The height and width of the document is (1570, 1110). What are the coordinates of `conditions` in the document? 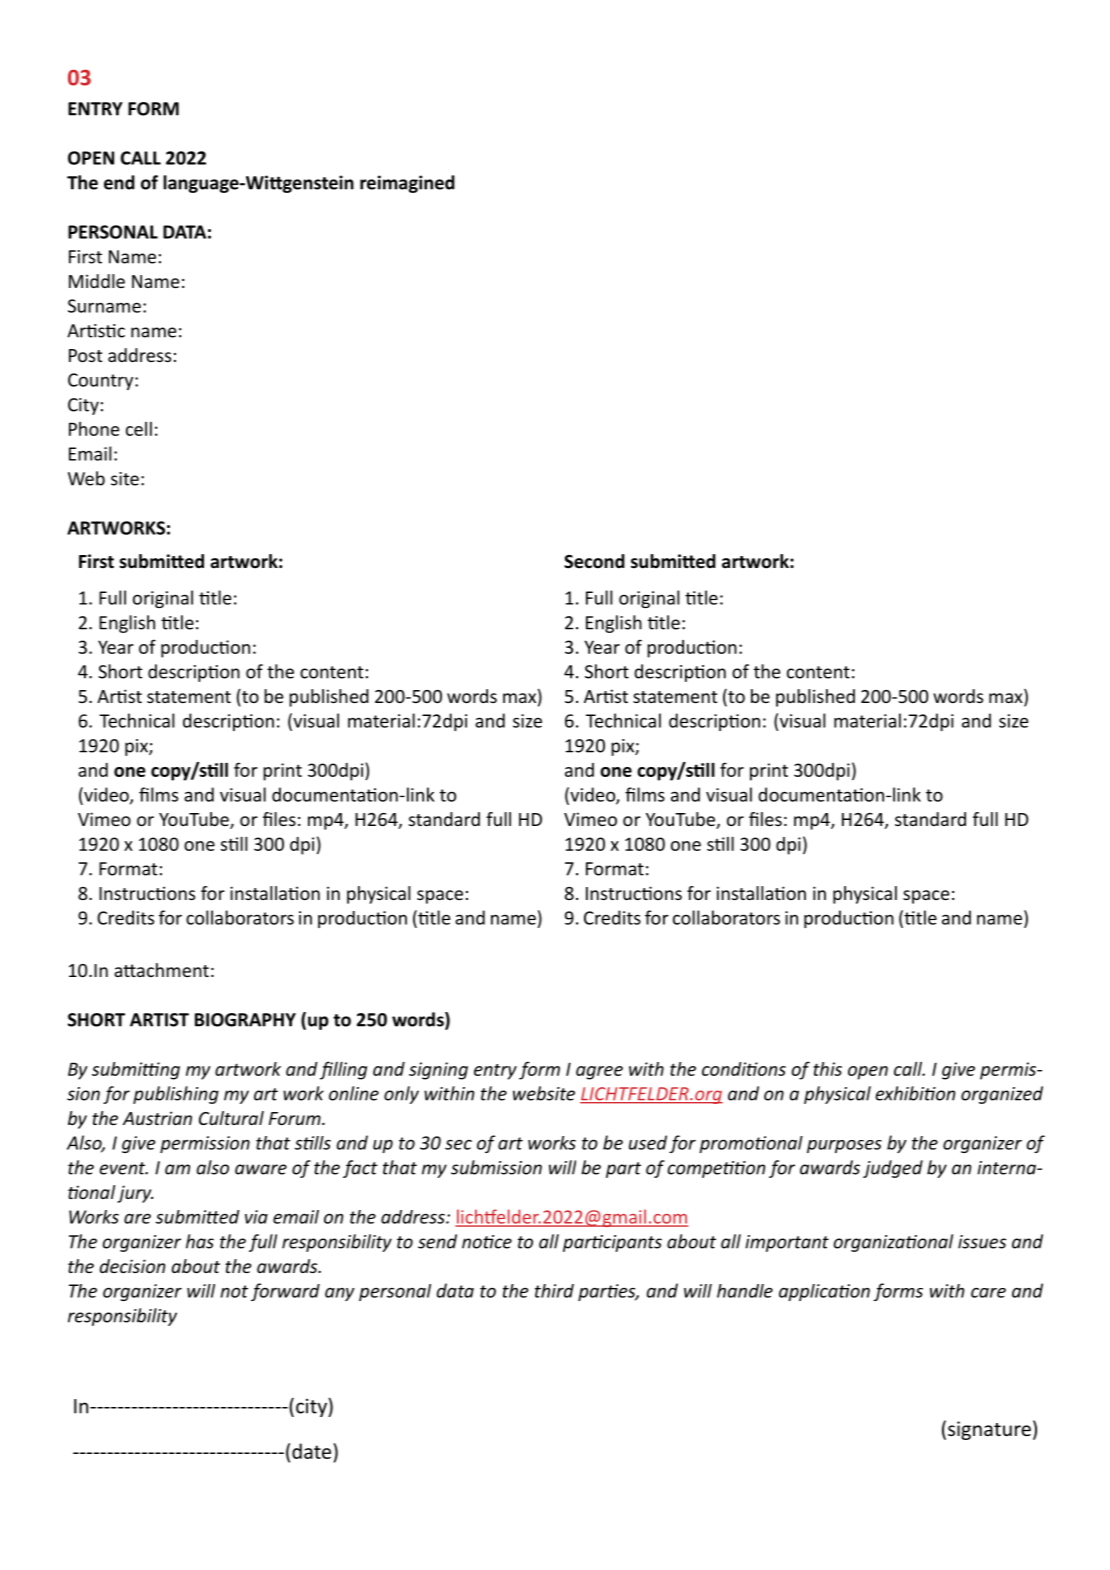 It's located at (744, 1069).
